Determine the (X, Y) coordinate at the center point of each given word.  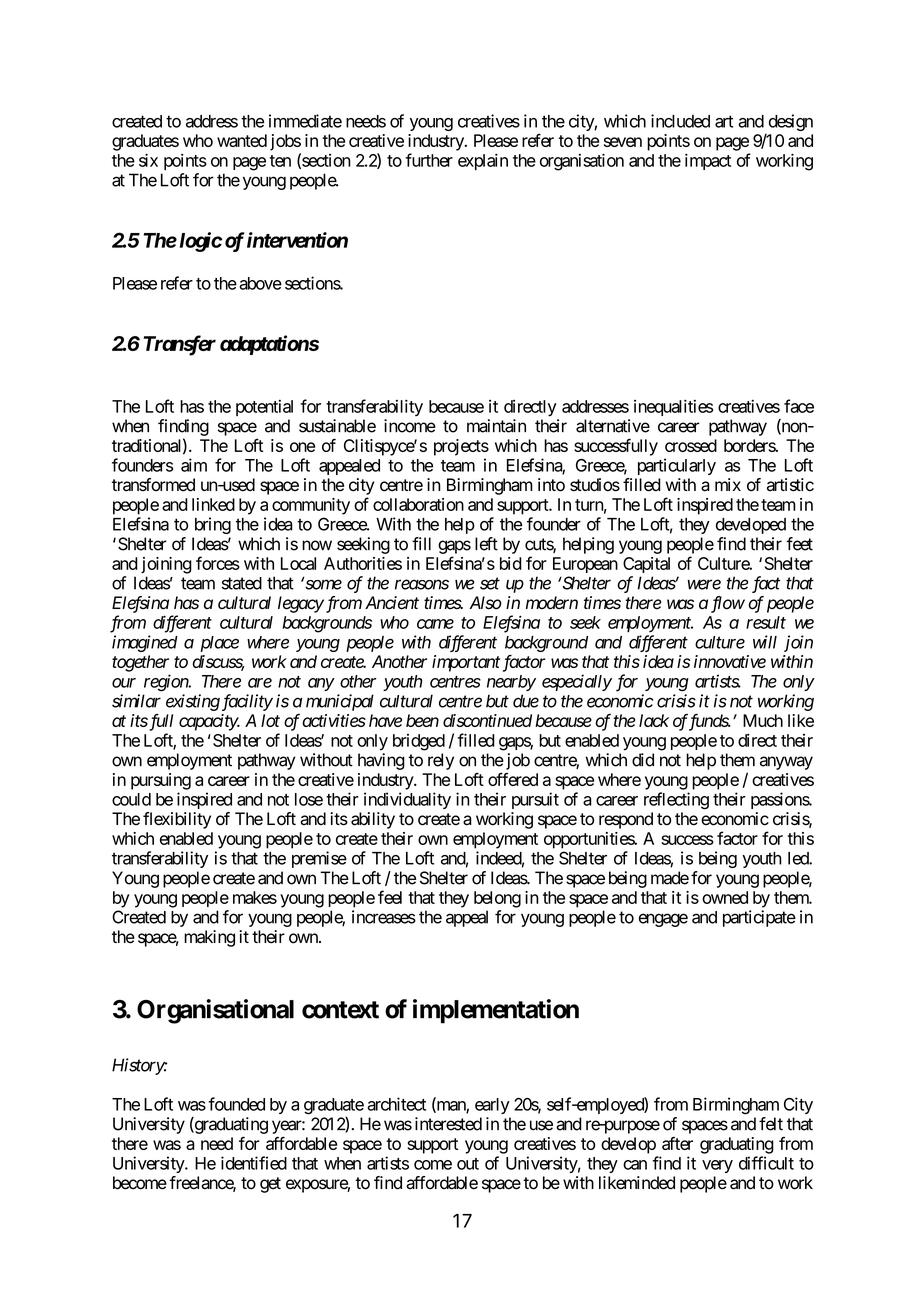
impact (708, 161)
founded (236, 1104)
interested (448, 1124)
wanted (242, 140)
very (717, 1166)
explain (483, 161)
